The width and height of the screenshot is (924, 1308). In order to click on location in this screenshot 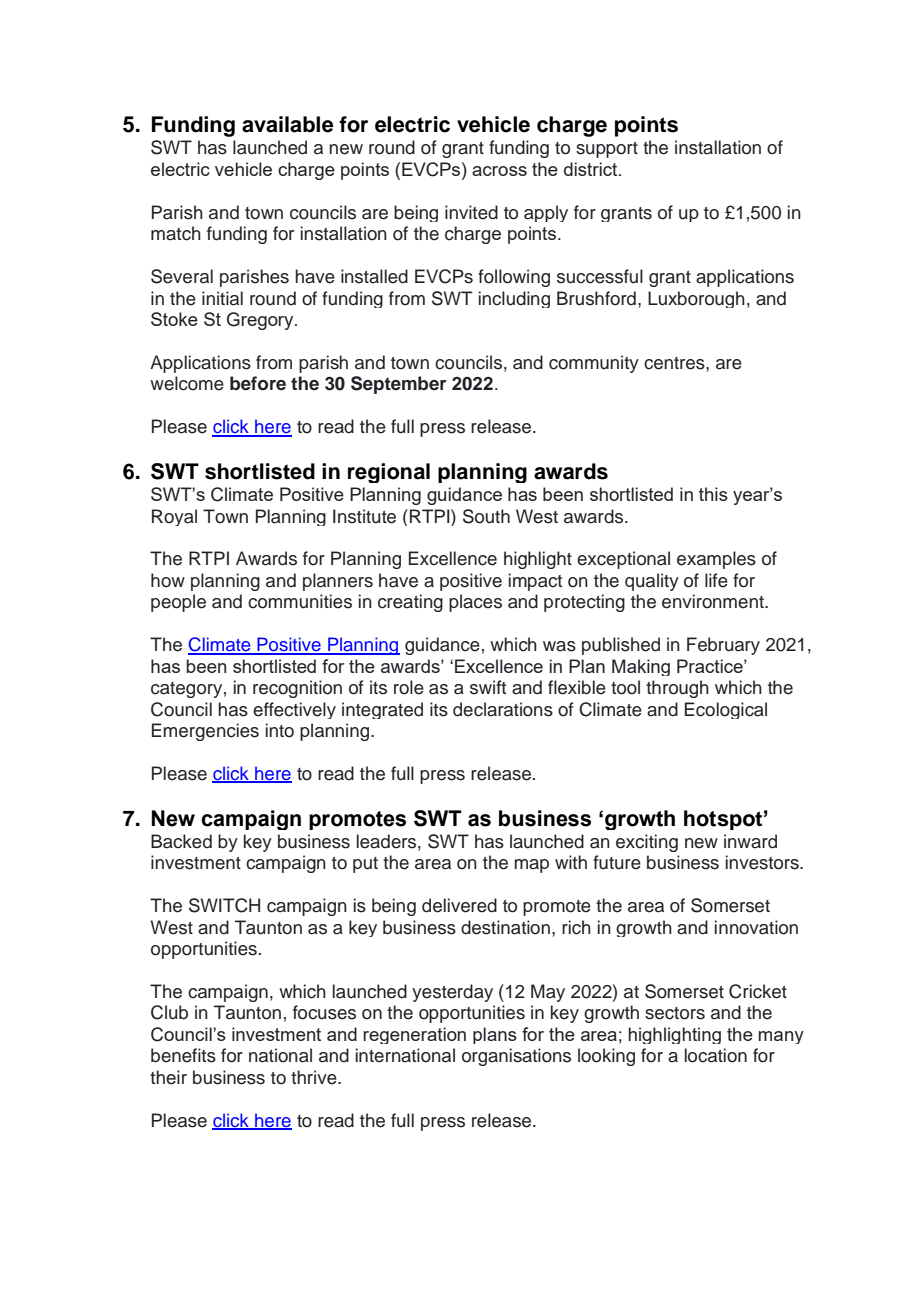, I will do `click(716, 1055)`.
